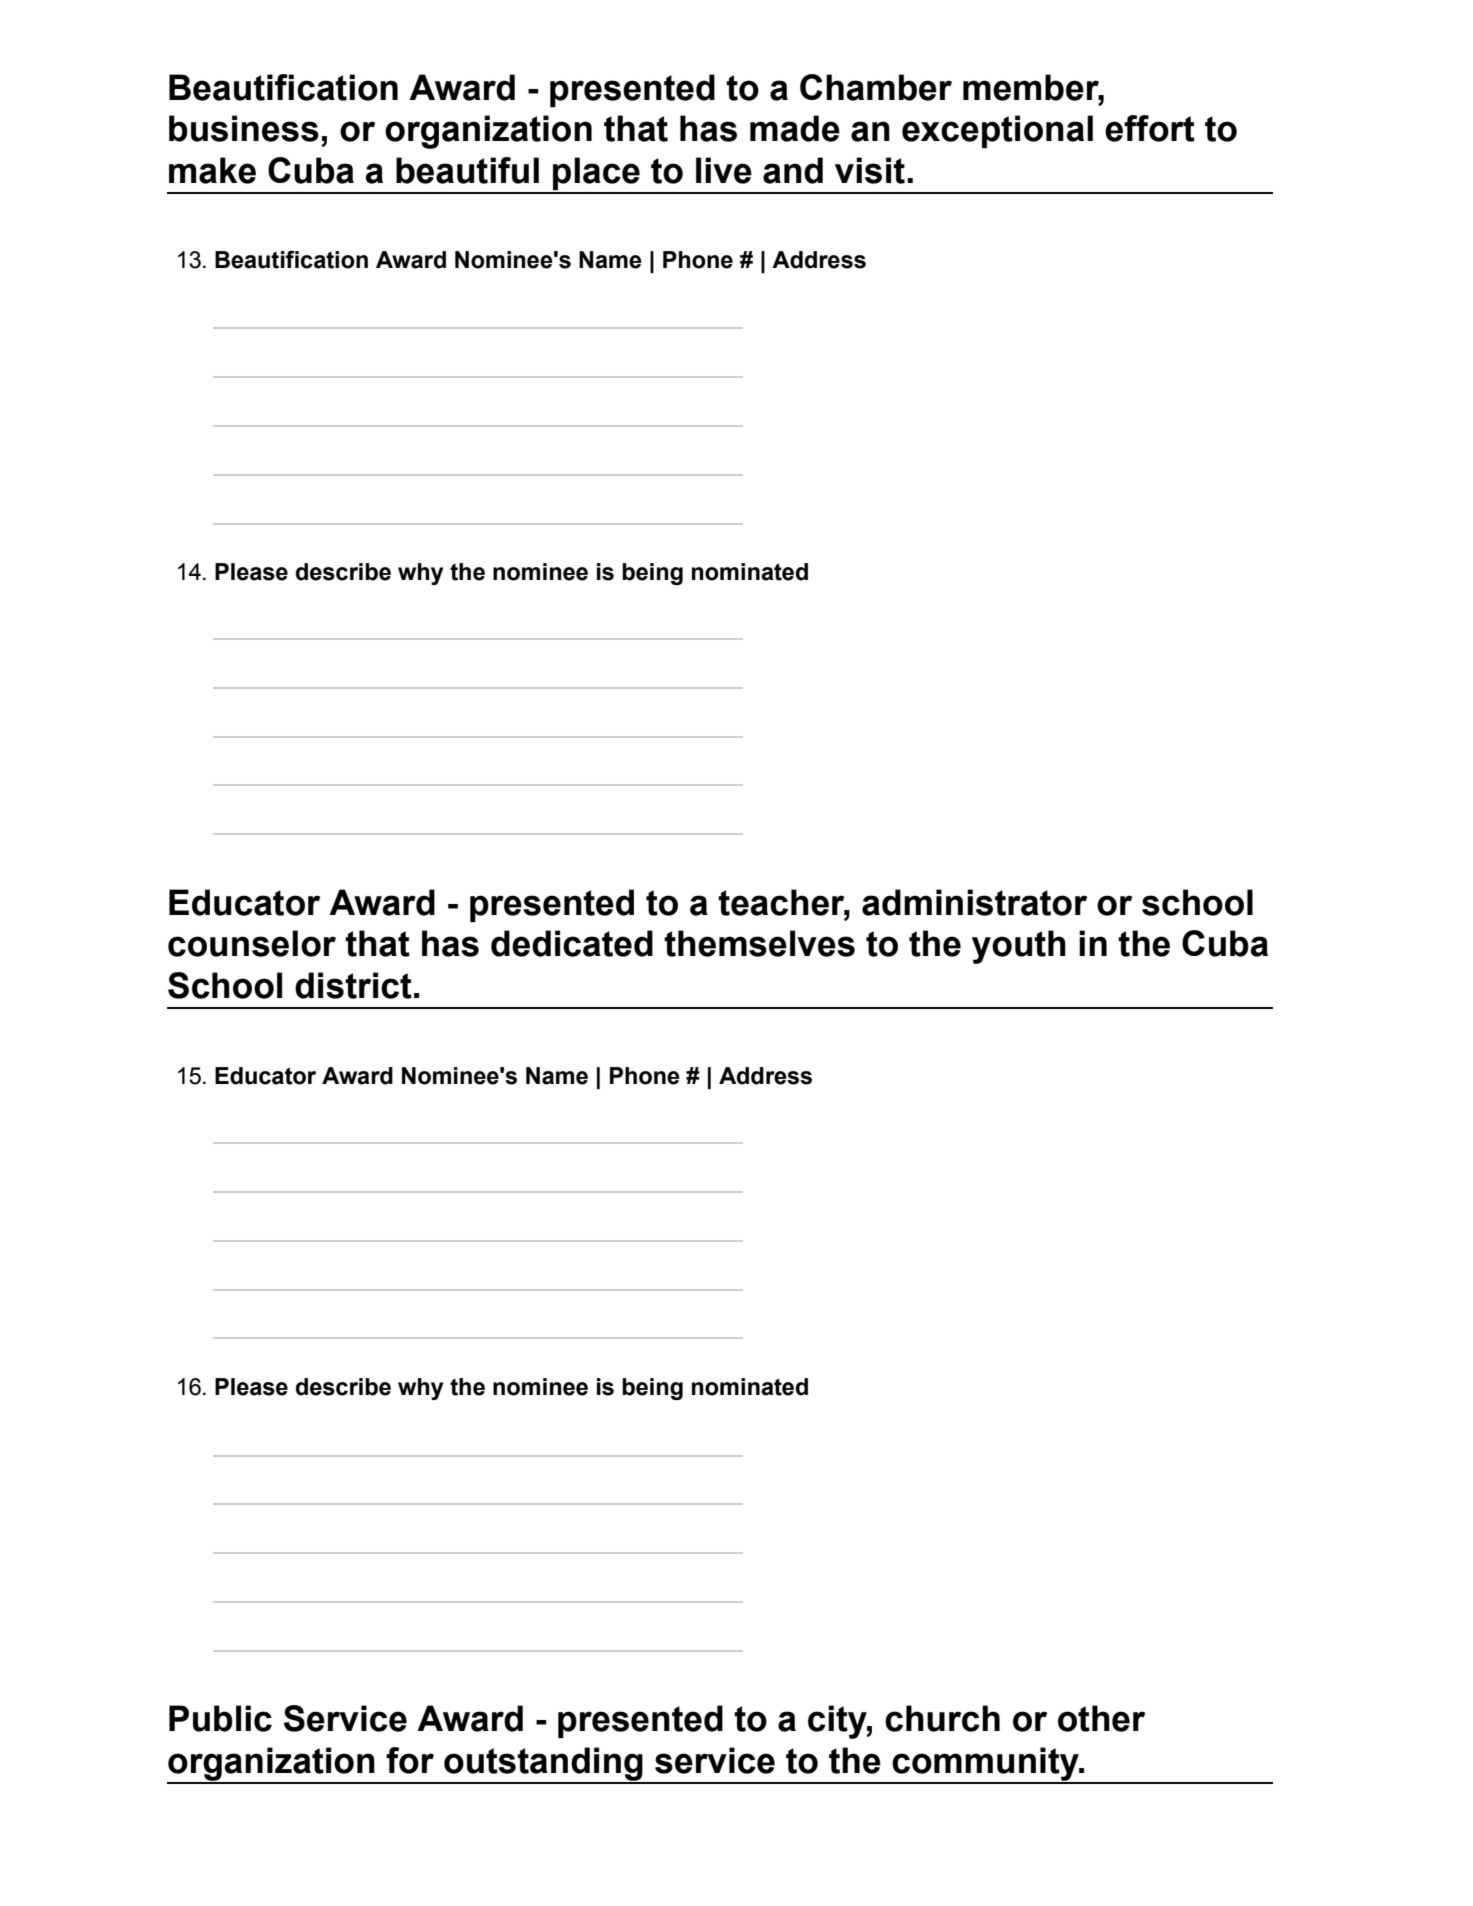  What do you see at coordinates (724, 170) in the image?
I see `live` at bounding box center [724, 170].
